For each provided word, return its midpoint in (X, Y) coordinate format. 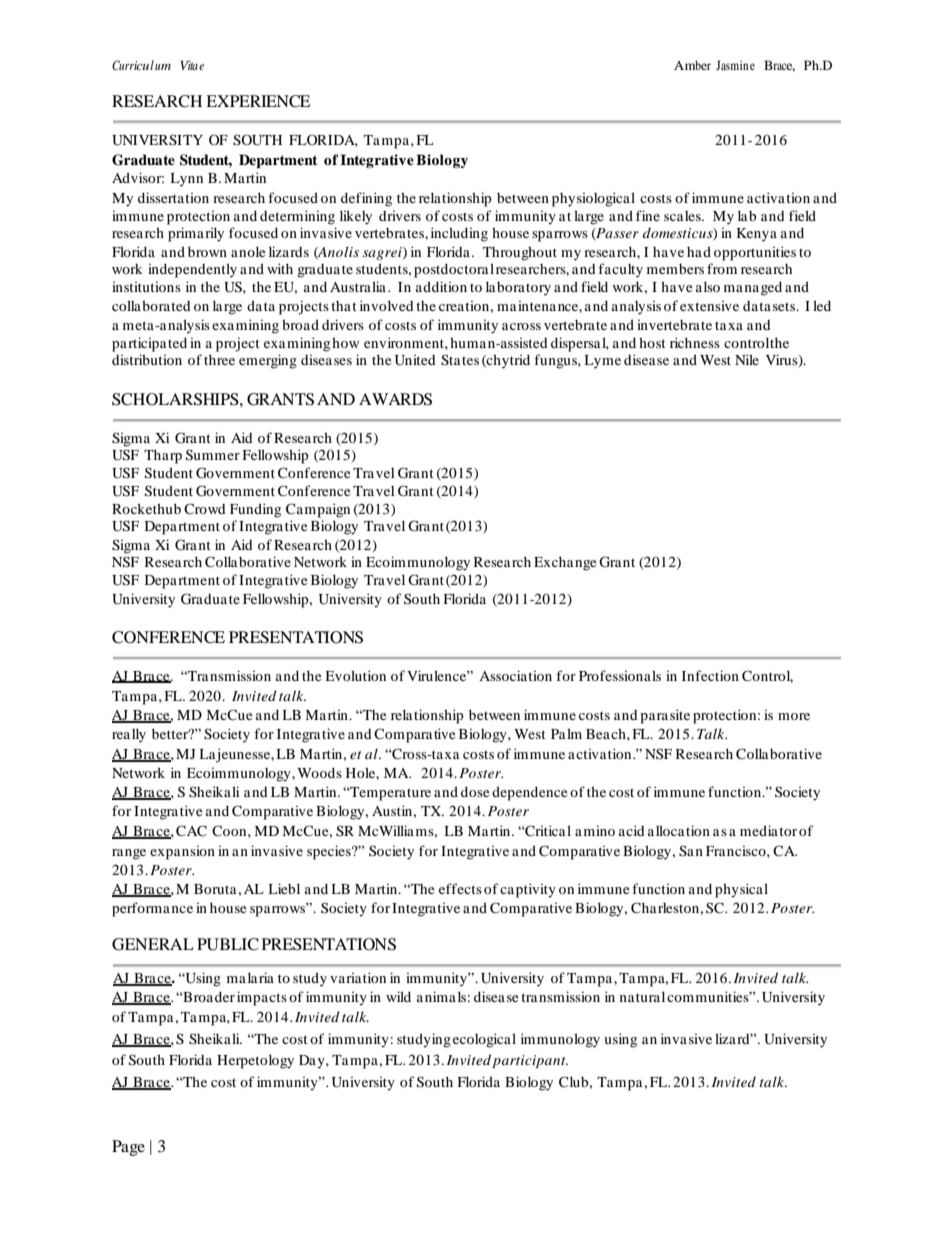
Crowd (205, 508)
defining (366, 199)
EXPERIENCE (258, 101)
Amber (692, 65)
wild (398, 996)
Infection (710, 675)
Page (128, 1148)
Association (515, 675)
